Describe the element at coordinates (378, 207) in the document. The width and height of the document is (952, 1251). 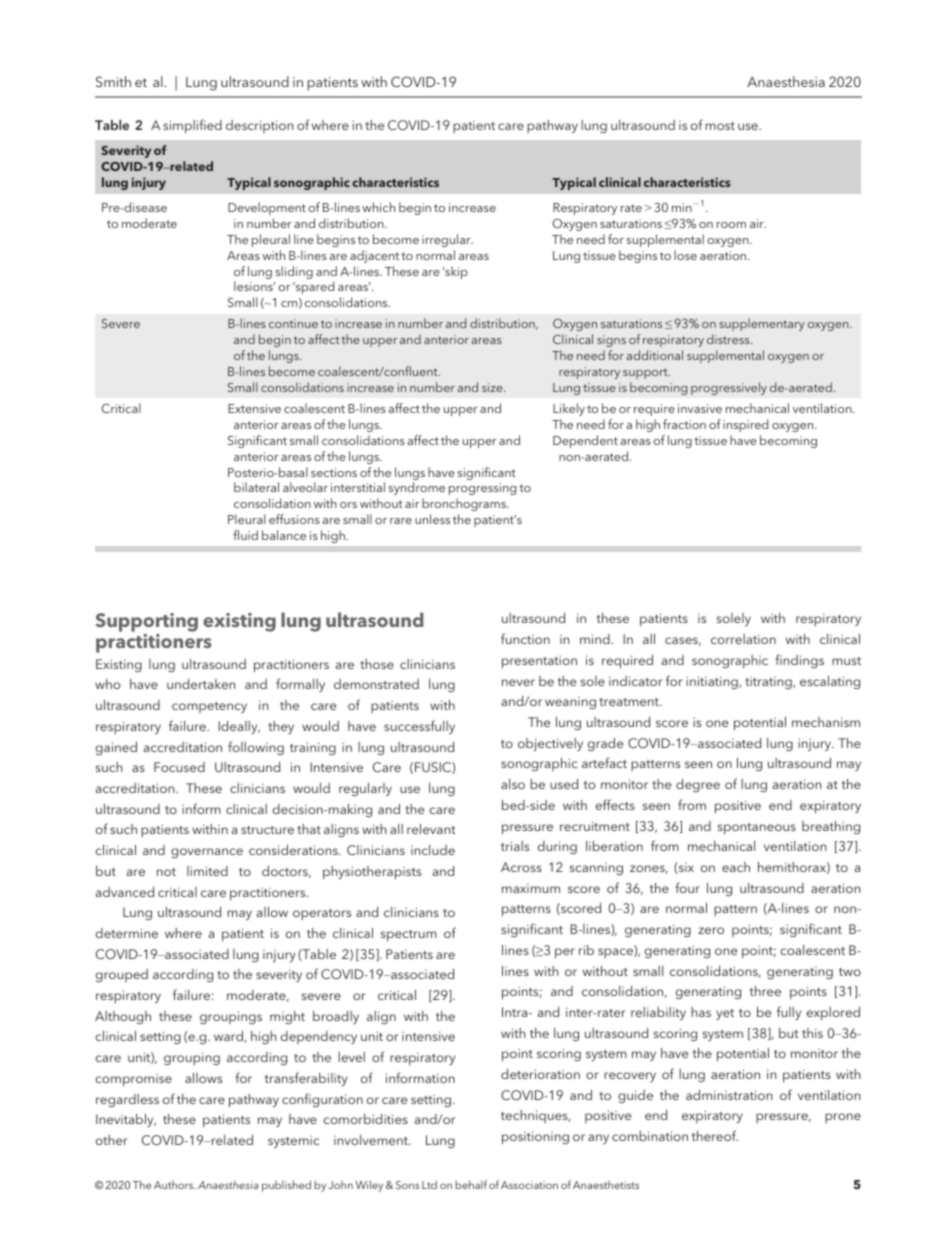
I see `which` at that location.
